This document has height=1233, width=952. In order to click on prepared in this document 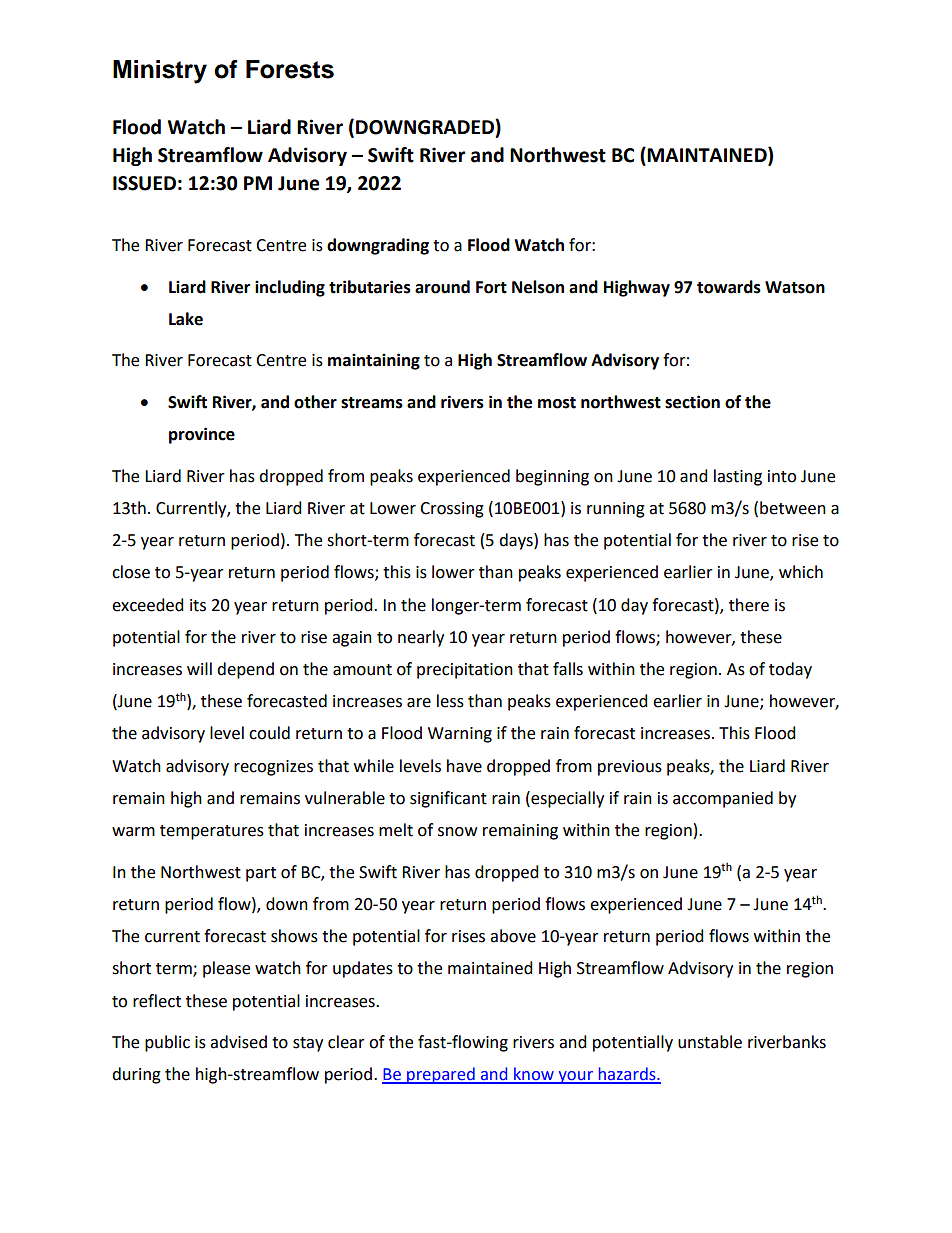, I will do `click(441, 1075)`.
